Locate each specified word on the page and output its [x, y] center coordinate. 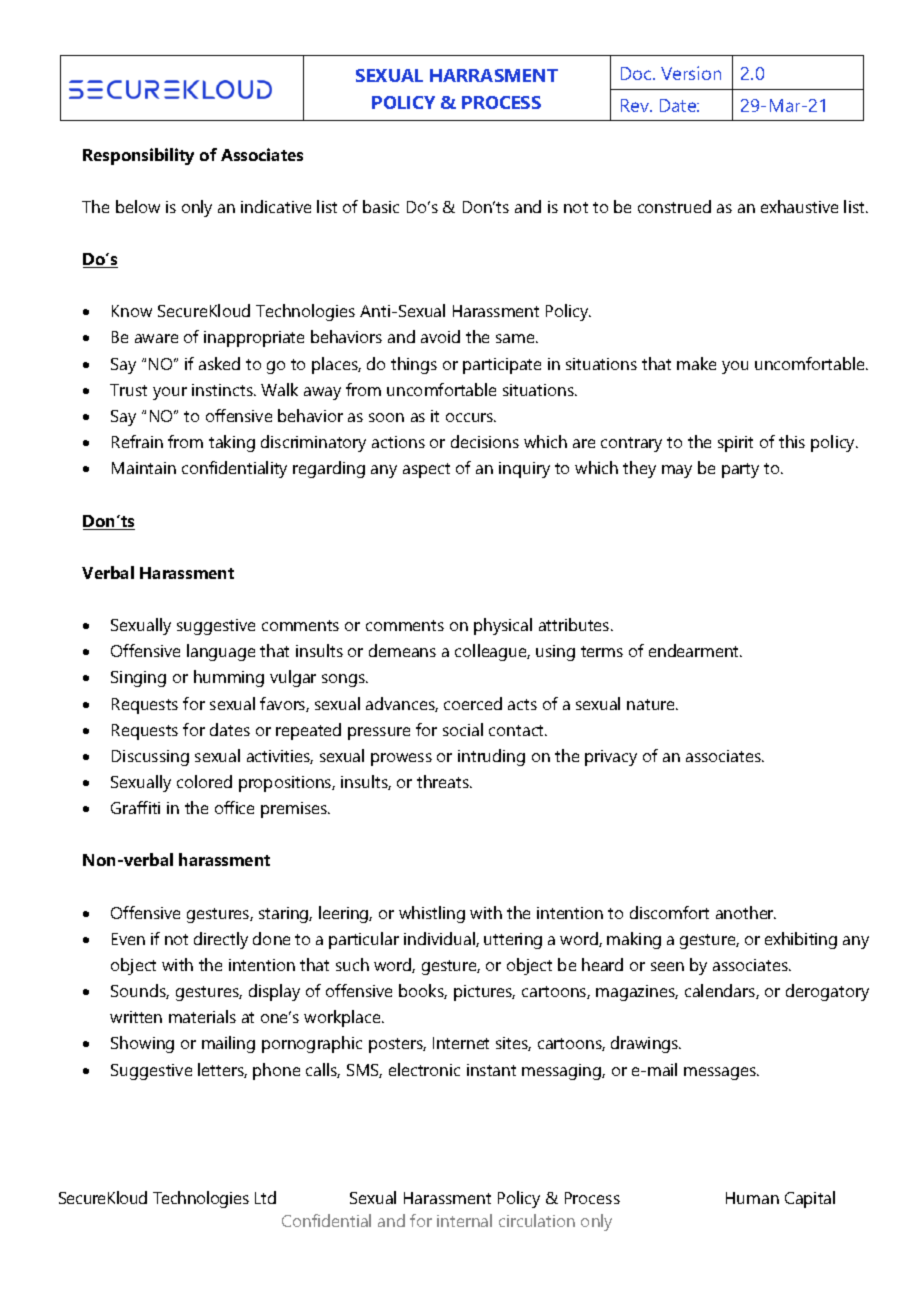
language [221, 652]
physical [503, 626]
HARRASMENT [494, 75]
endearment [695, 650]
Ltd [265, 1197]
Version [691, 73]
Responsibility [138, 156]
